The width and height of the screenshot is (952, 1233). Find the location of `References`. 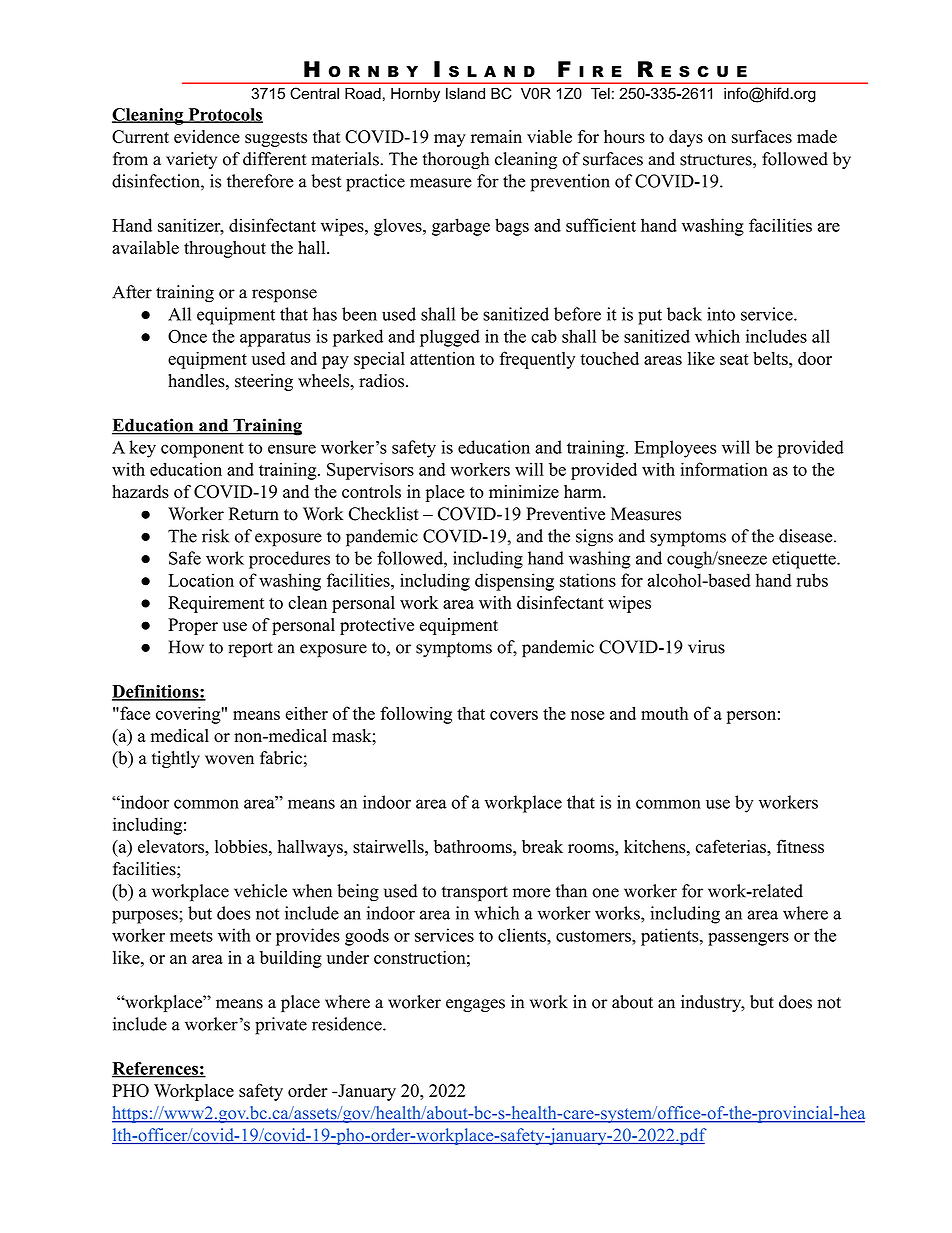

References is located at coordinates (156, 1069).
